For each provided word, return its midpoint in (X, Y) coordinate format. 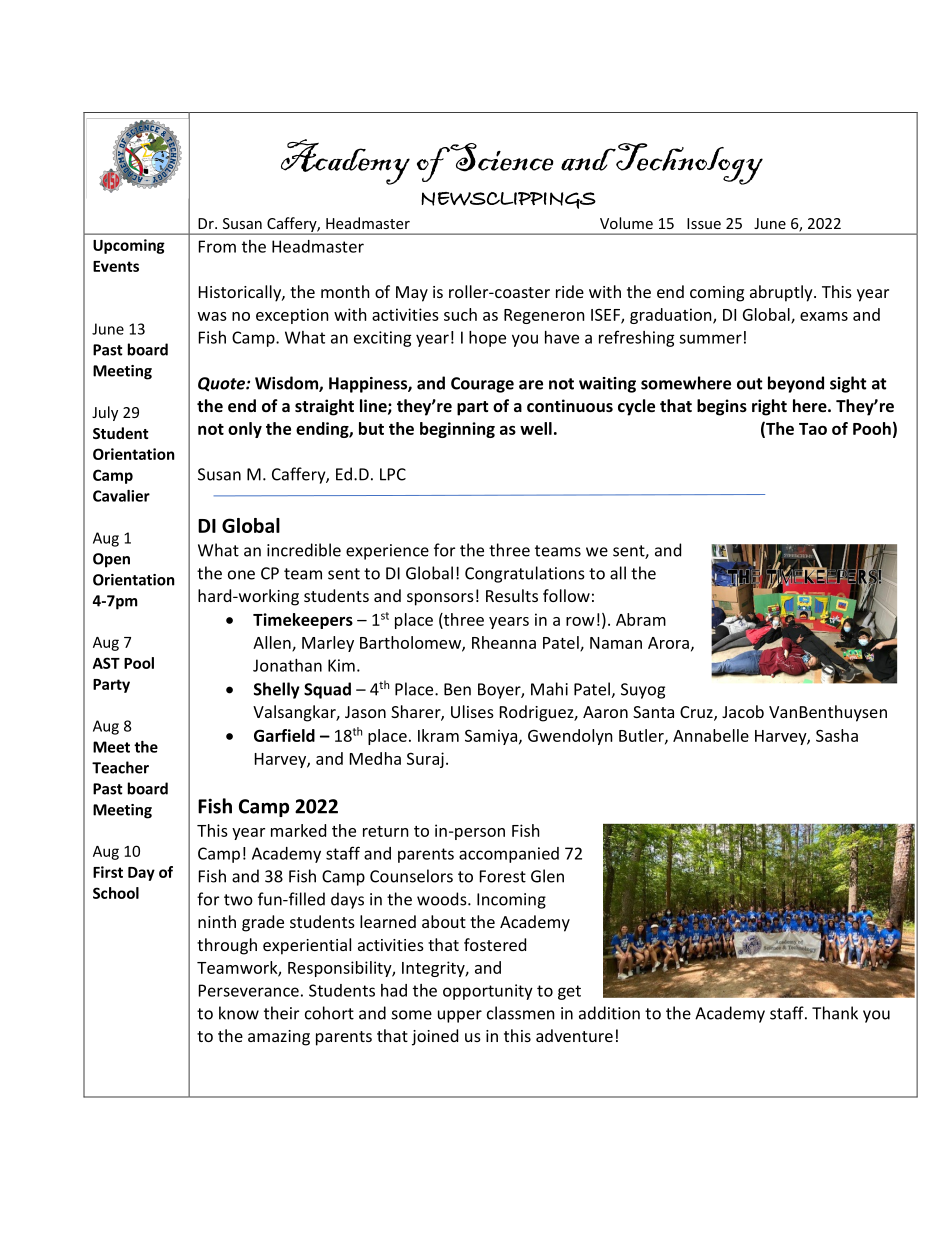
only (245, 430)
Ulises (472, 711)
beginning (457, 430)
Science (502, 157)
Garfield (284, 735)
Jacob (743, 711)
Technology (689, 164)
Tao (813, 429)
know (239, 1013)
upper (460, 1016)
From (217, 246)
